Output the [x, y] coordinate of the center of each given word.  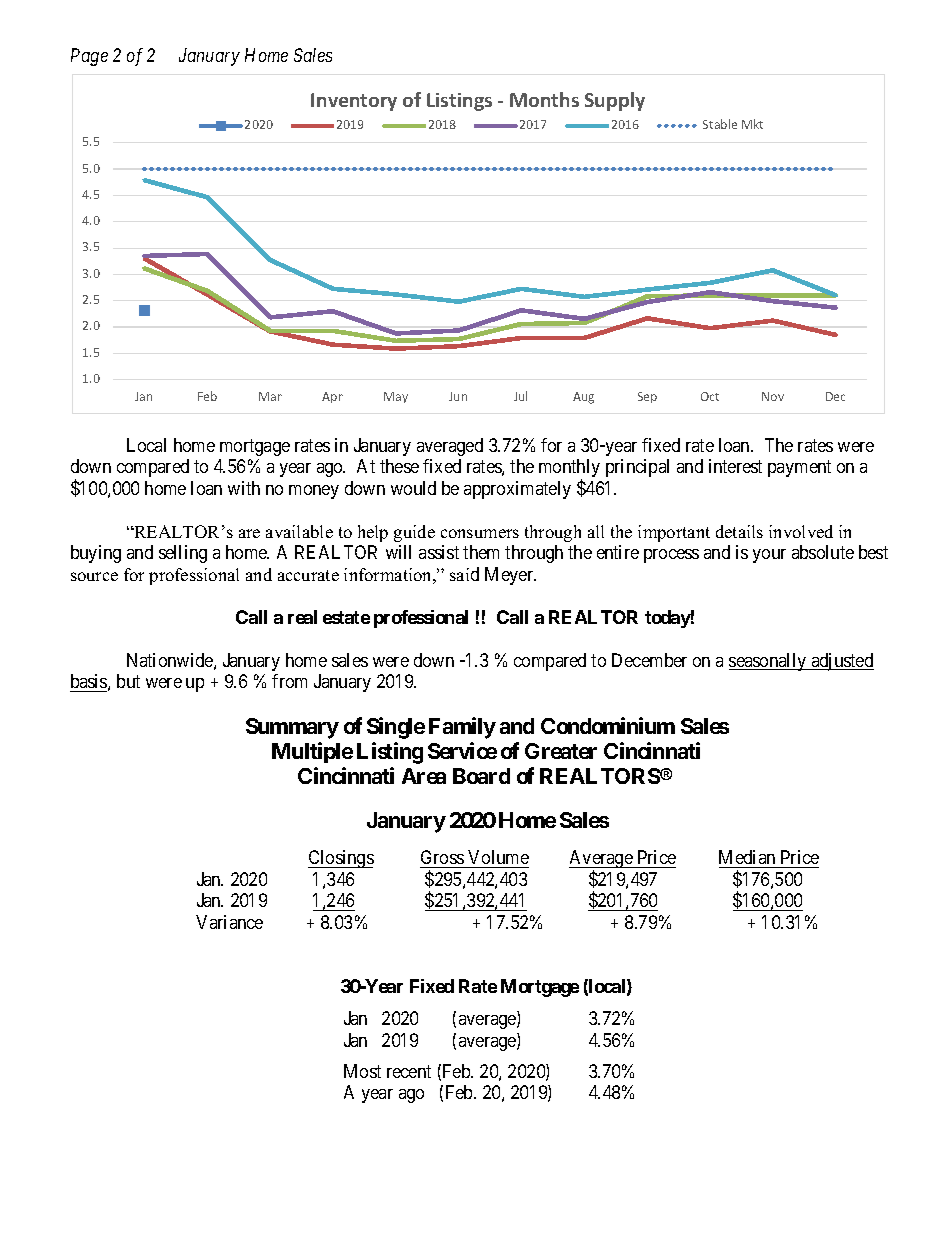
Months [544, 99]
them [481, 552]
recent [409, 1071]
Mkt [752, 124]
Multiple [312, 752]
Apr [332, 397]
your [769, 556]
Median [748, 859]
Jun [458, 396]
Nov [773, 396]
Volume [497, 859]
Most [362, 1071]
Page [89, 57]
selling [183, 554]
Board [481, 776]
